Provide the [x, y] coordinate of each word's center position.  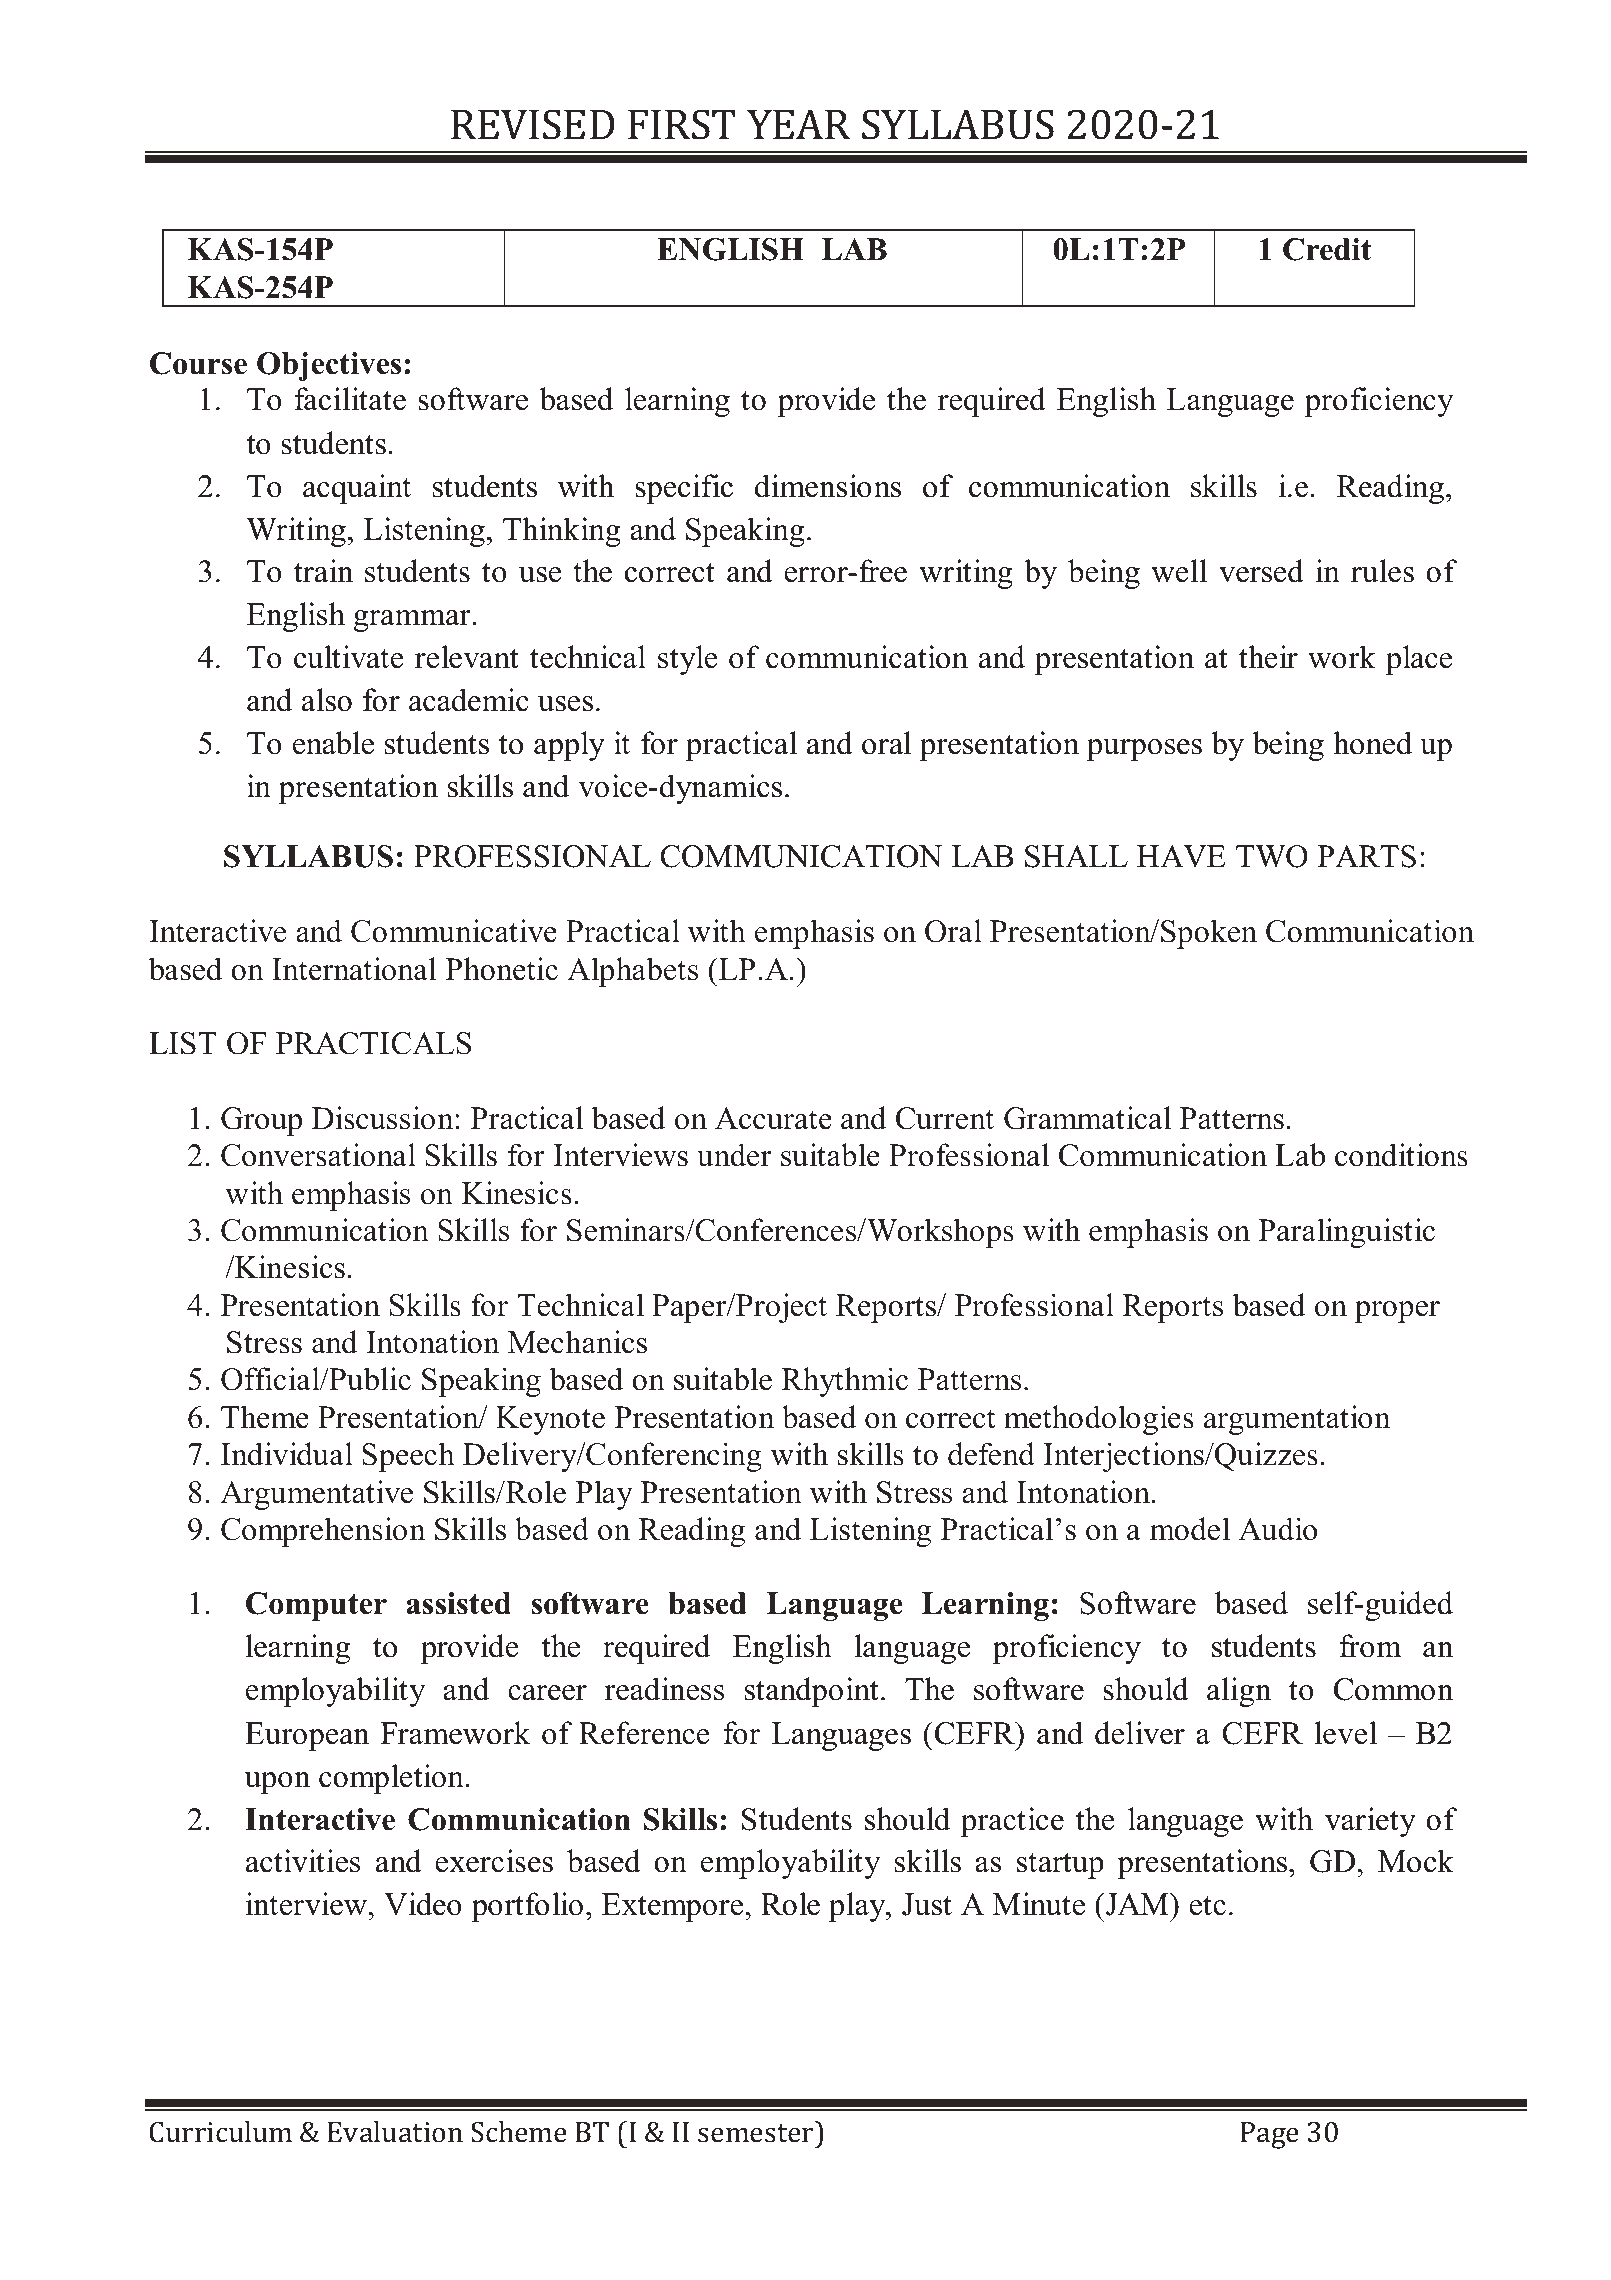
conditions [1401, 1155]
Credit [1327, 249]
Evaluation [395, 2132]
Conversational [318, 1155]
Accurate [773, 1118]
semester [757, 2132]
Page [1270, 2135]
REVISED [533, 124]
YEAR [798, 124]
